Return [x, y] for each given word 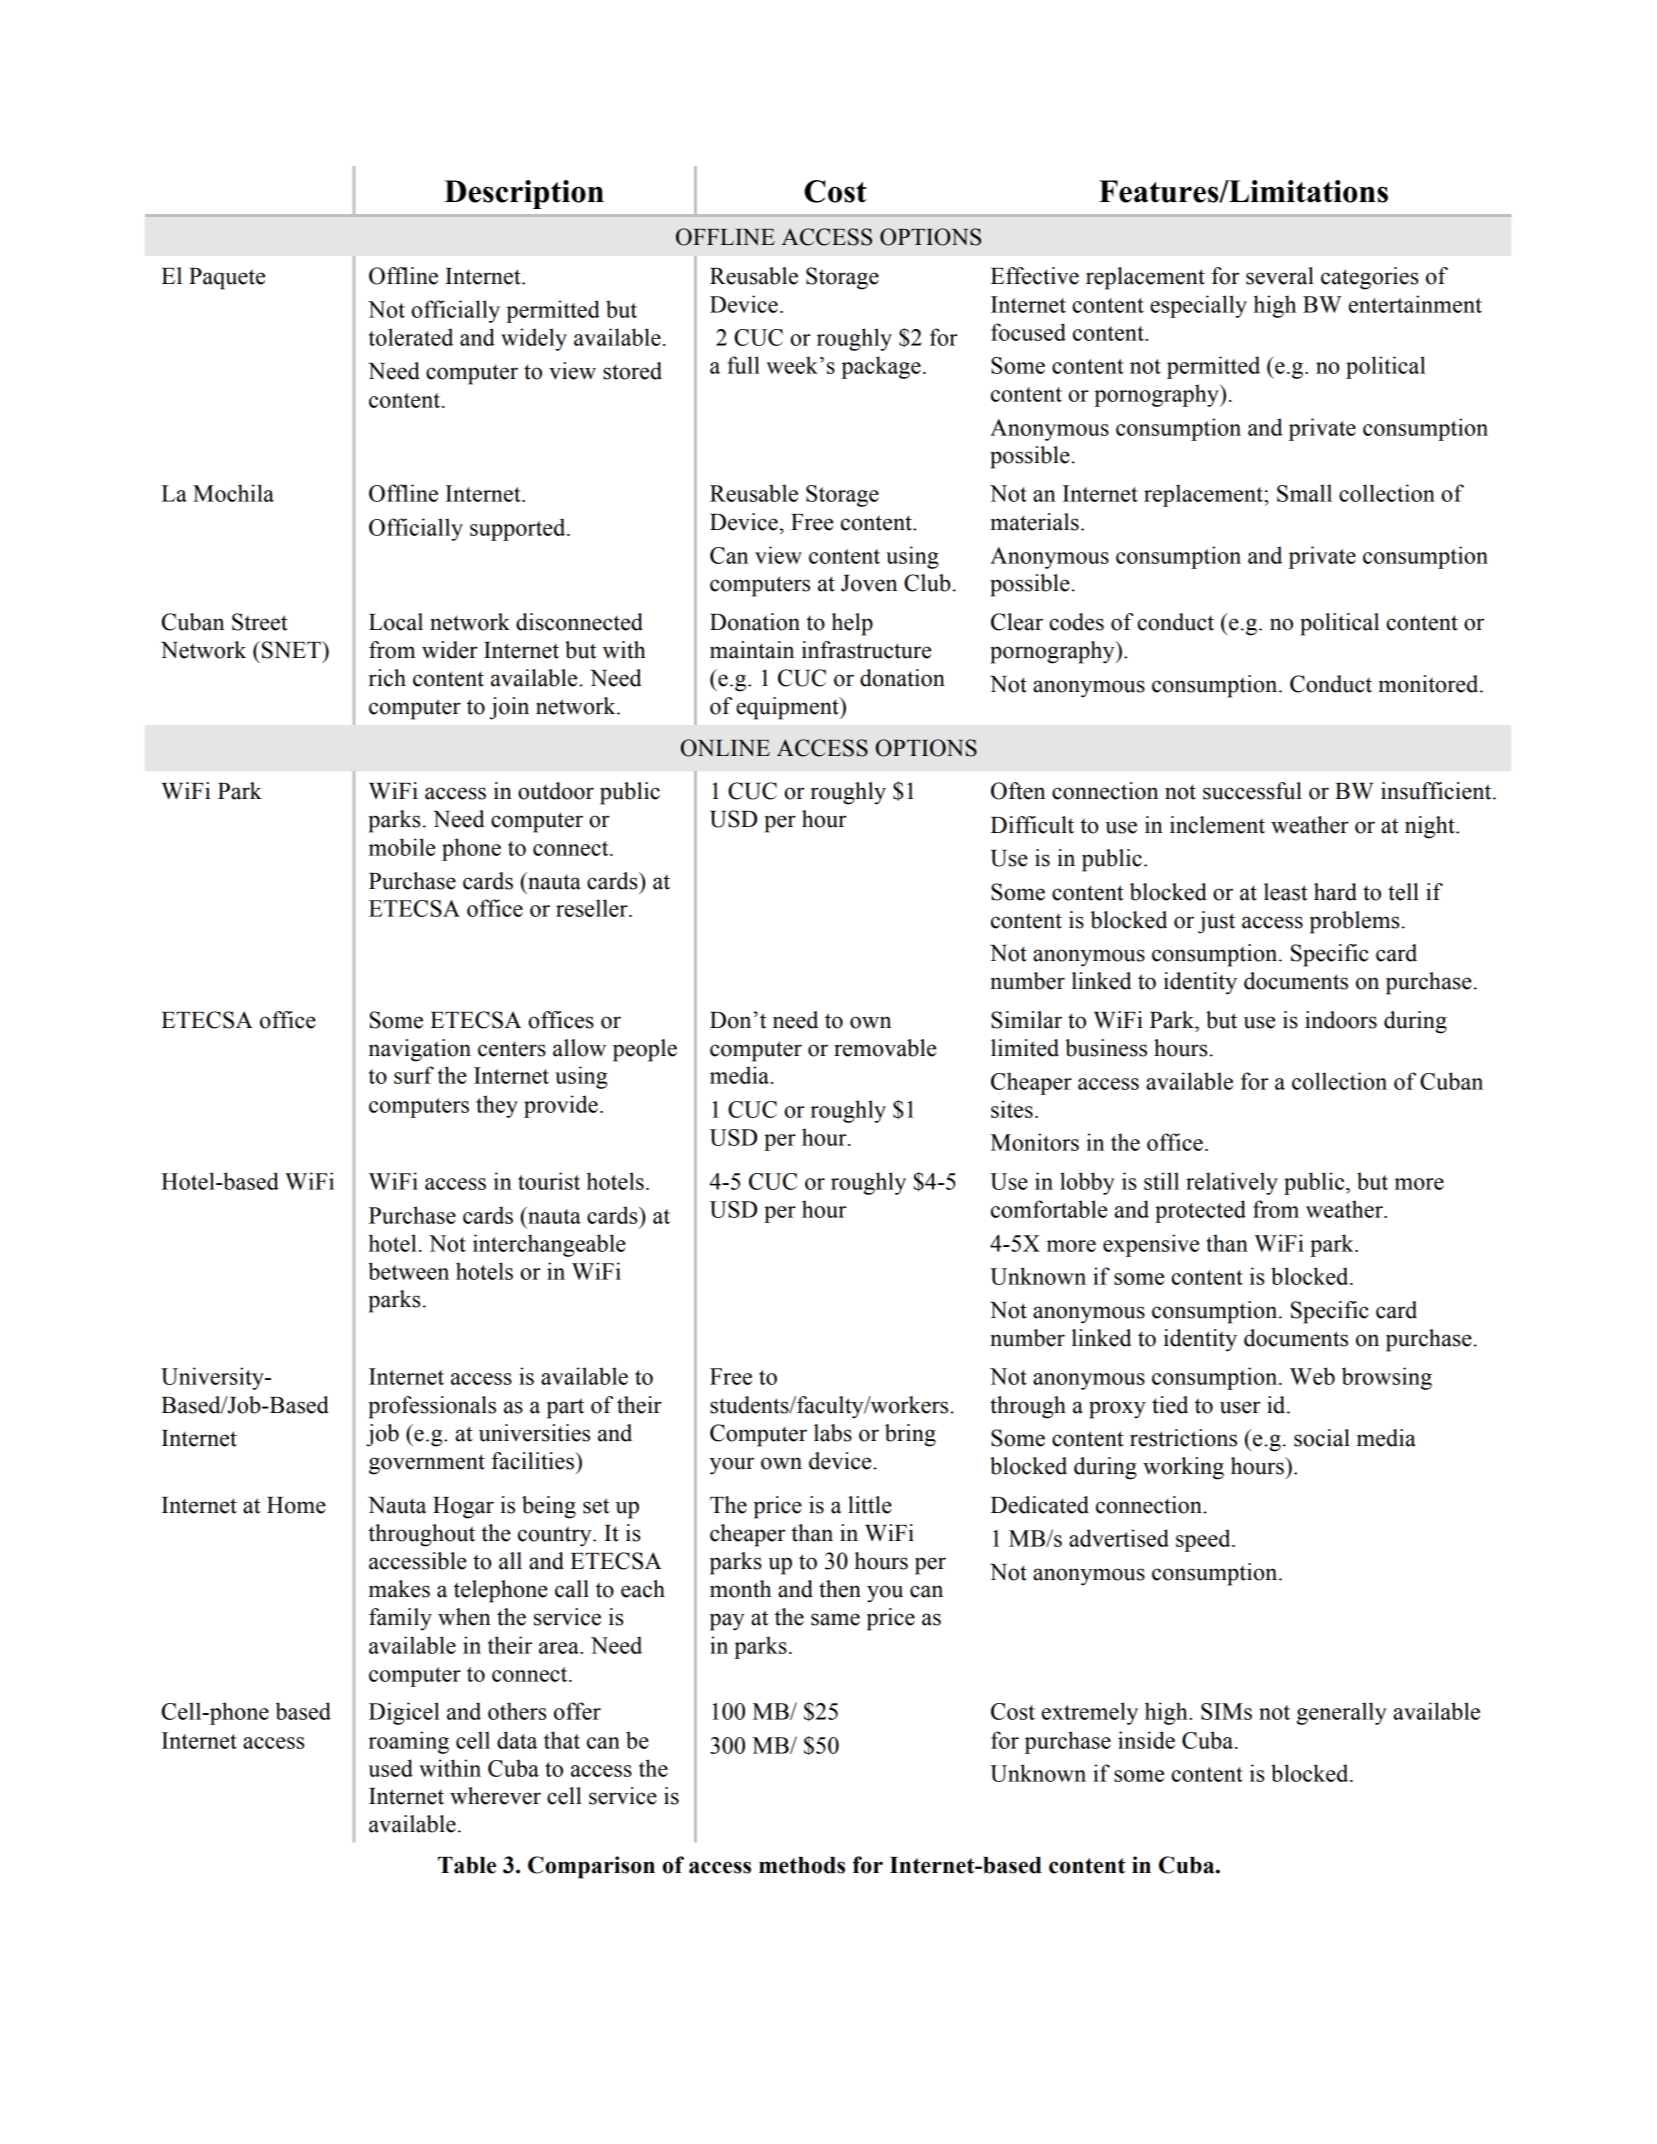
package [881, 367]
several [1280, 276]
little [870, 1505]
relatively [1232, 1183]
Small [1304, 493]
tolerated [411, 337]
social [1322, 1438]
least [1286, 892]
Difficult [1032, 825]
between [408, 1271]
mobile [402, 847]
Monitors [1035, 1142]
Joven [869, 583]
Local [396, 622]
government [427, 1464]
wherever [495, 1796]
